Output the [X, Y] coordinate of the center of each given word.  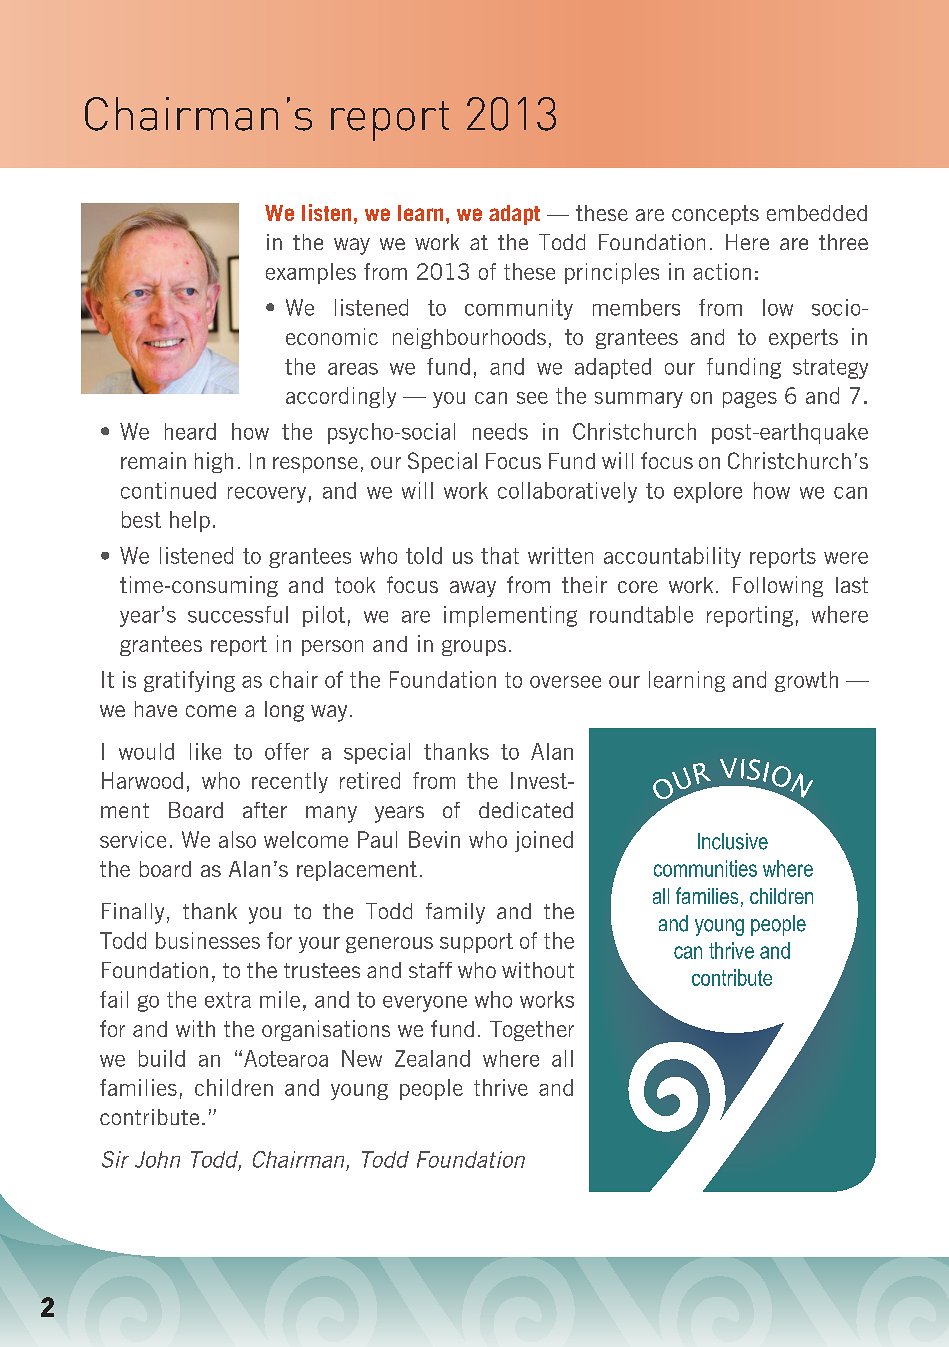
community [519, 309]
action [722, 271]
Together [532, 1031]
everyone [425, 1004]
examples [311, 273]
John [157, 1159]
